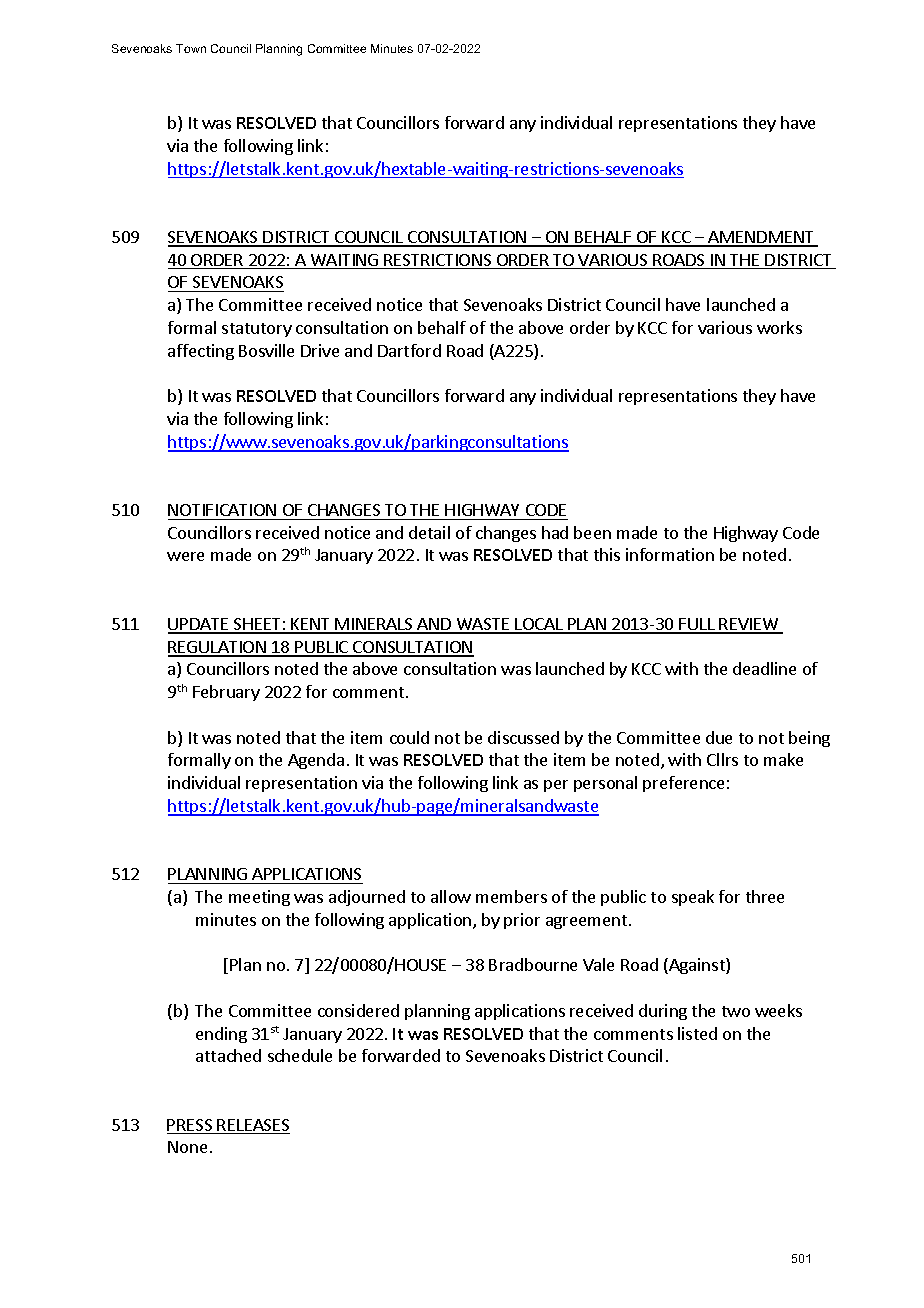 This image has height=1308, width=924. I want to click on statutory, so click(257, 330).
